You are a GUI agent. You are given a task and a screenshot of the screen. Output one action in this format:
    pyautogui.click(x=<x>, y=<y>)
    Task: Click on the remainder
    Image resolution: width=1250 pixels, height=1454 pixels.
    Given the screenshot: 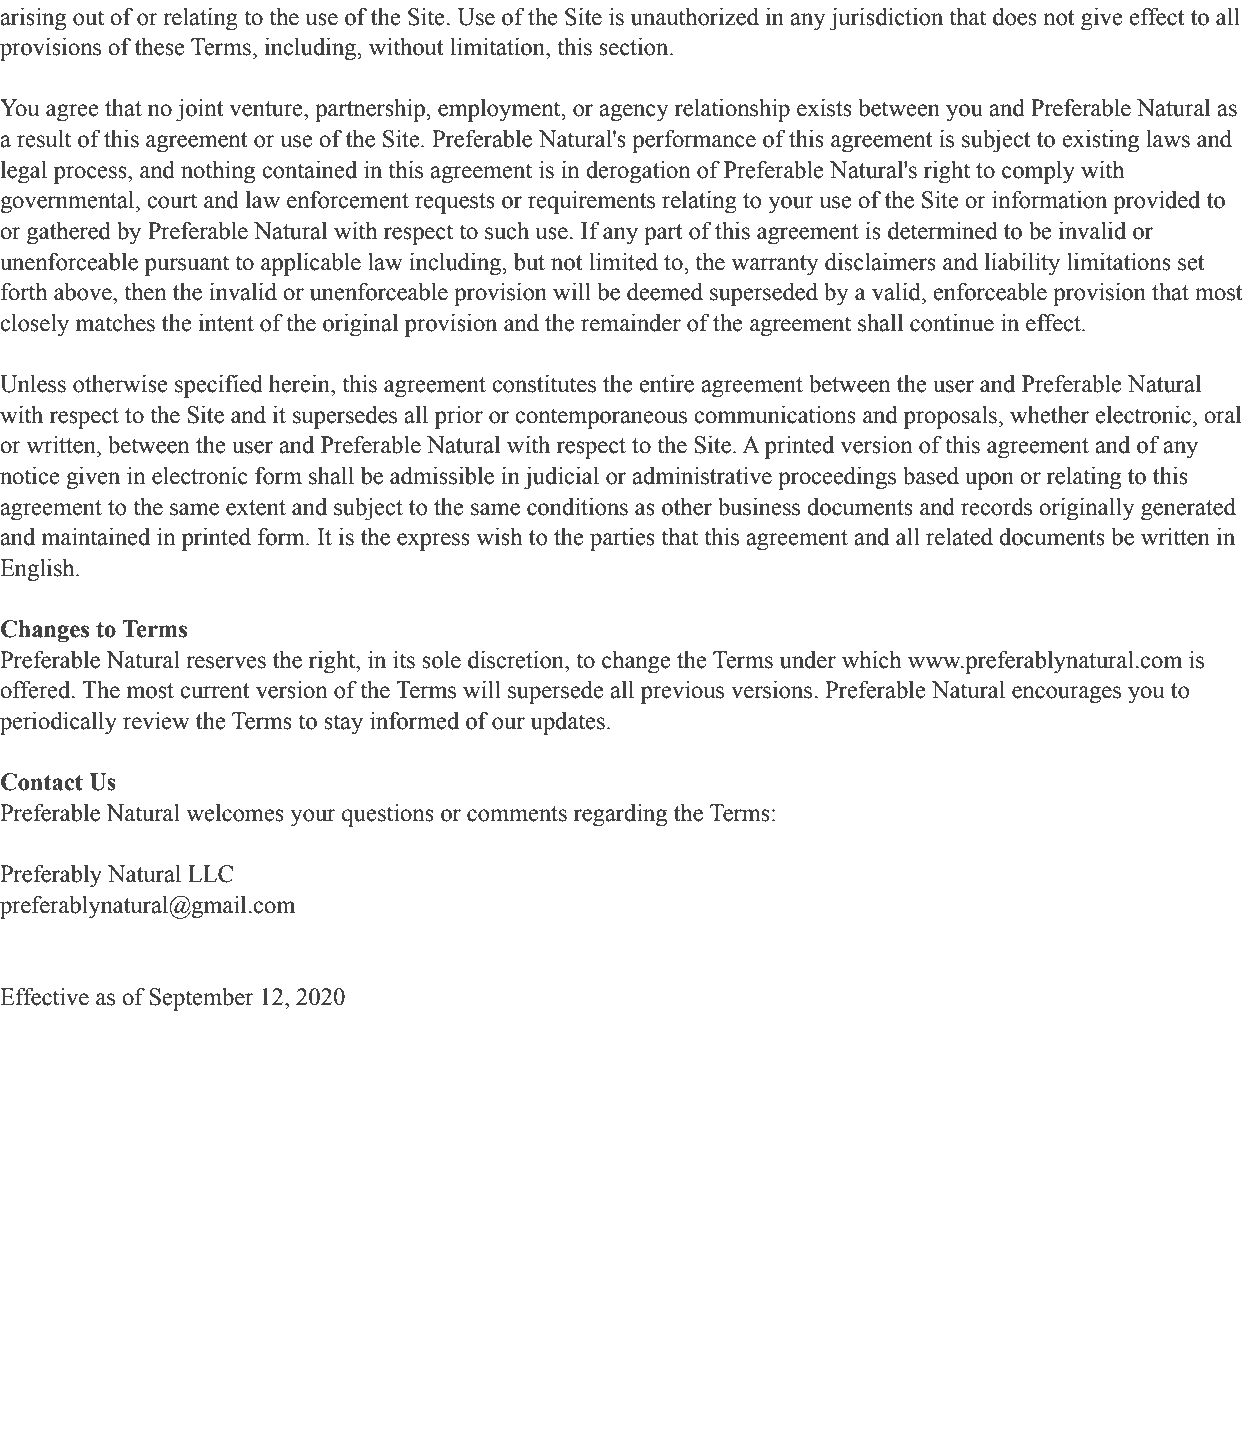 What is the action you would take?
    pyautogui.click(x=631, y=323)
